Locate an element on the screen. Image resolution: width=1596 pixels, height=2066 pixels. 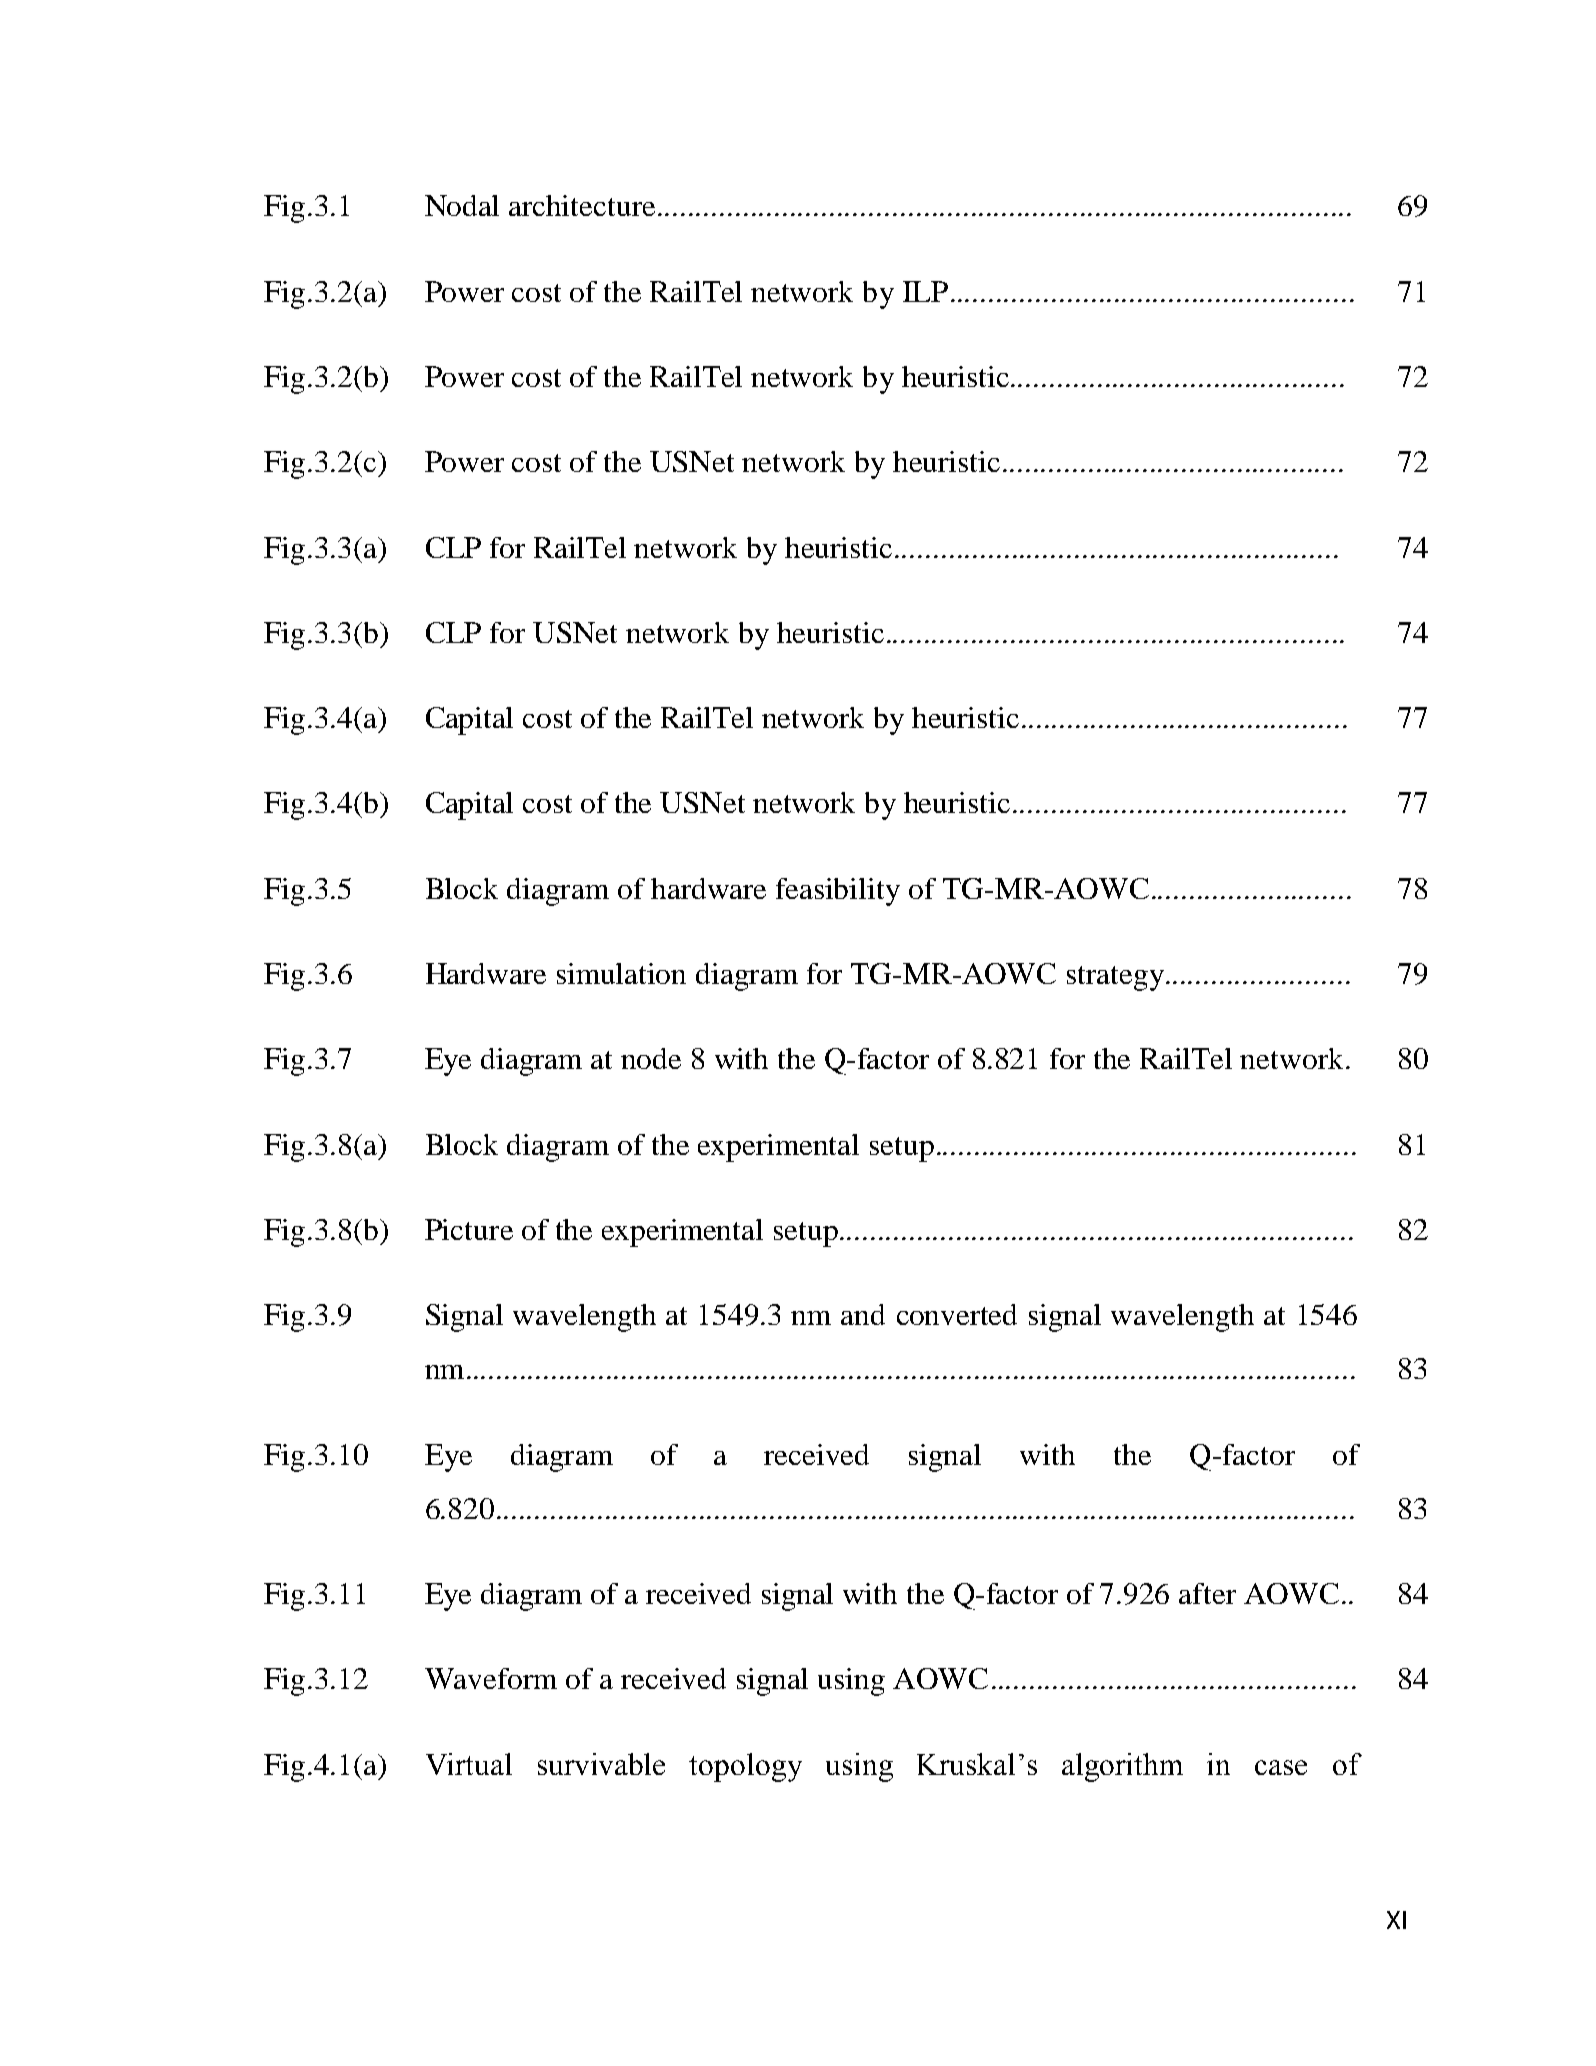
strategy is located at coordinates (1115, 978).
